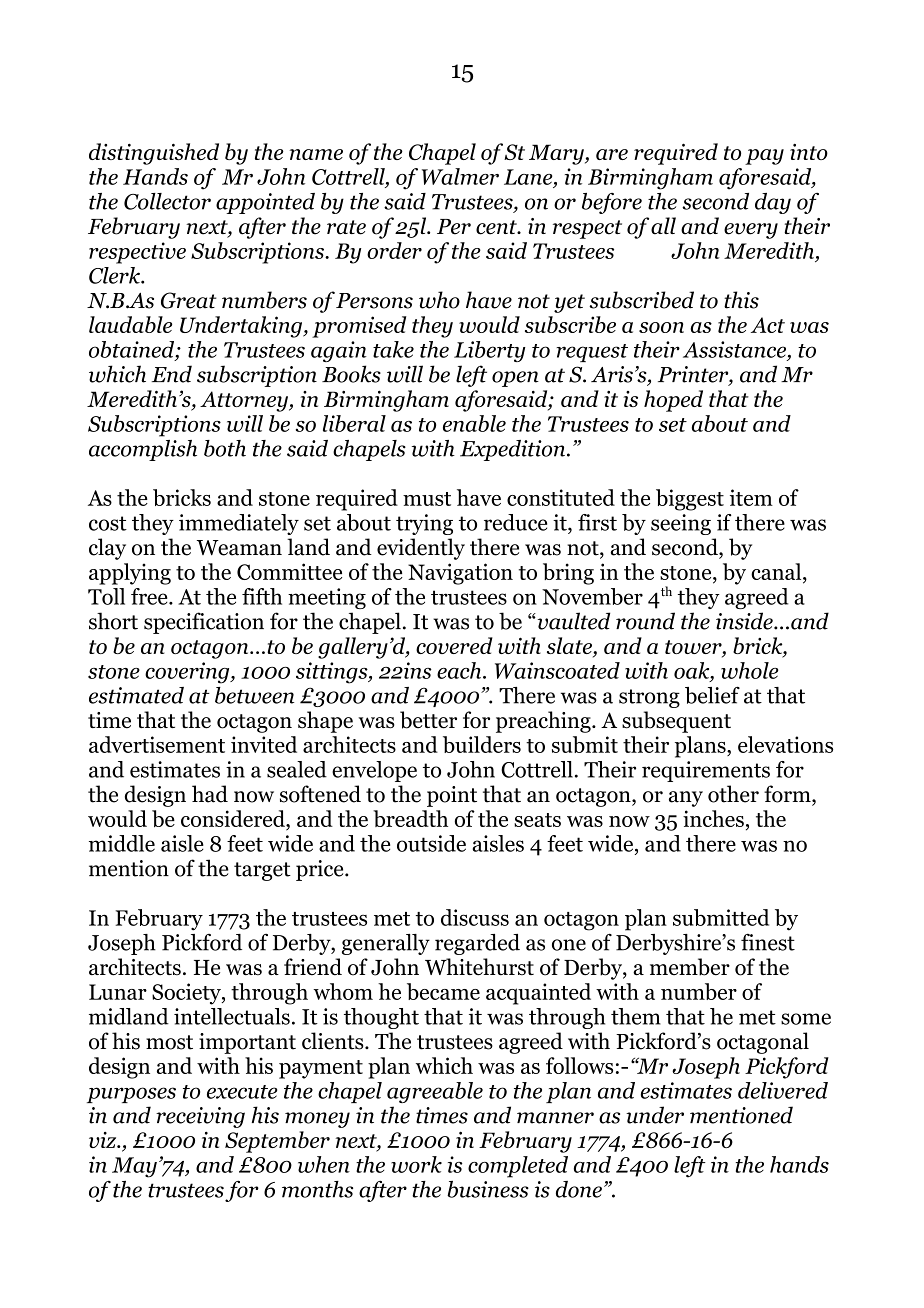 The width and height of the image is (924, 1308). What do you see at coordinates (167, 201) in the image?
I see `Collector` at bounding box center [167, 201].
